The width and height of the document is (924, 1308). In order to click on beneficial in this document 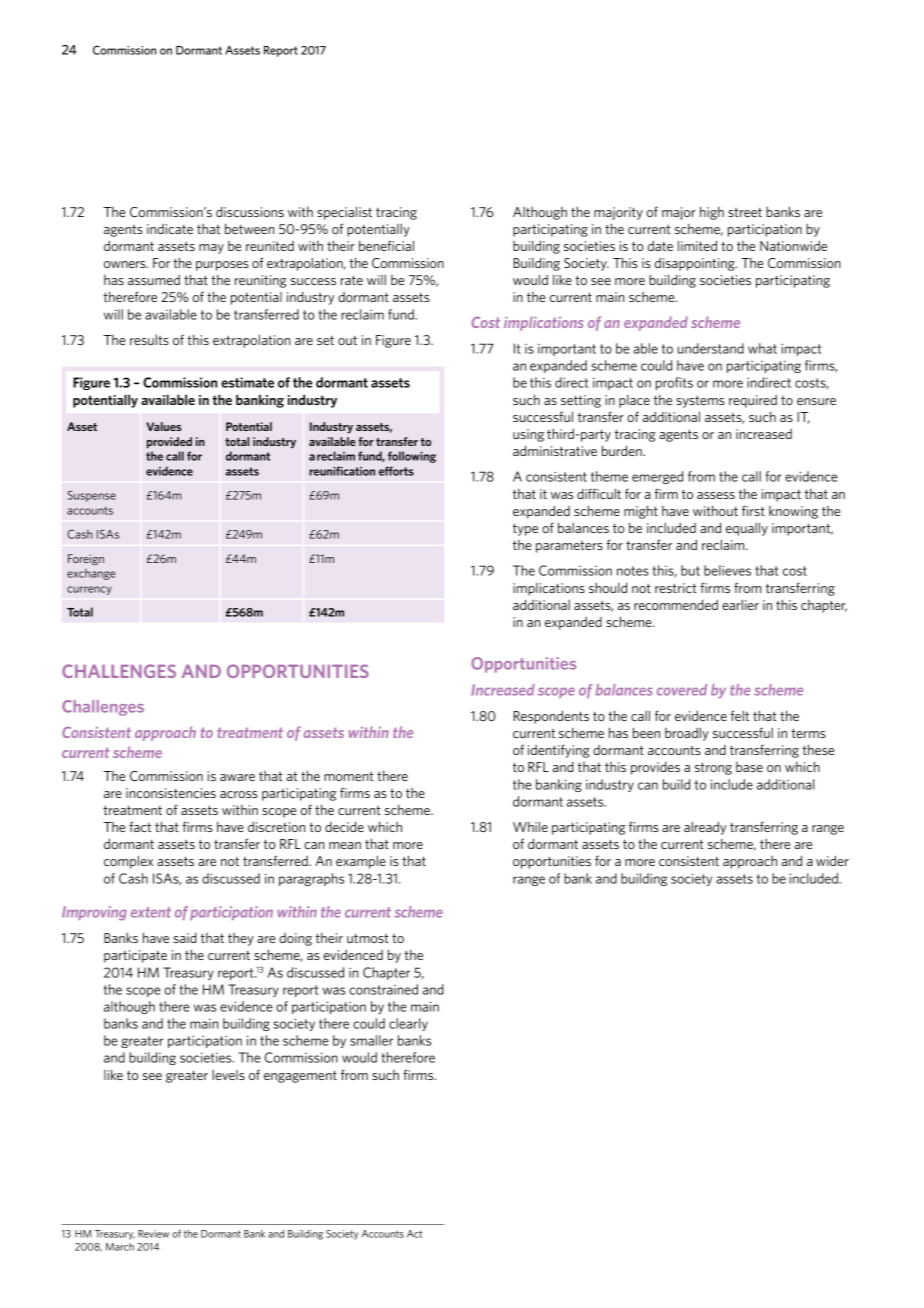, I will do `click(386, 245)`.
